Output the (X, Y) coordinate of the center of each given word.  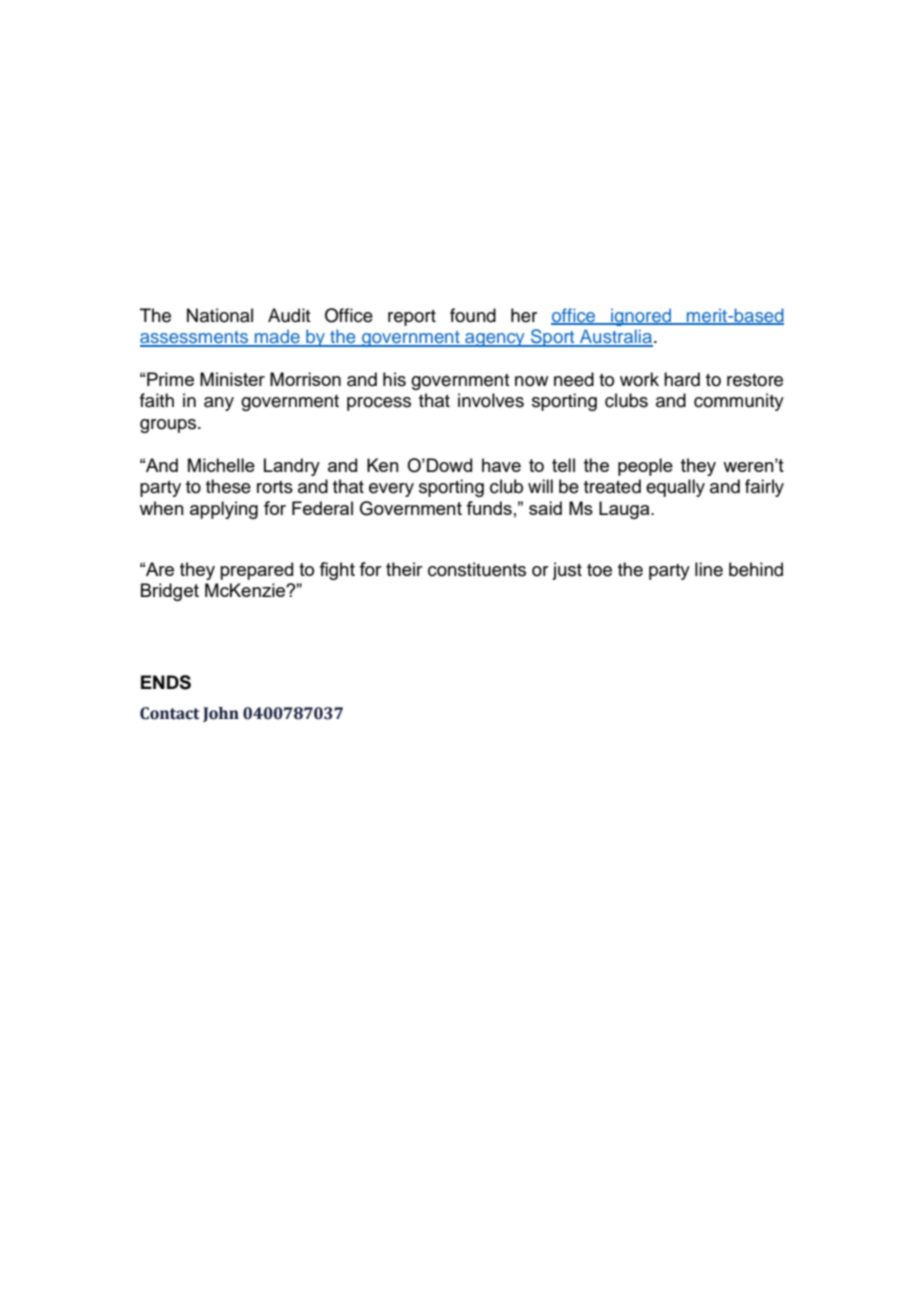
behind (756, 569)
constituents (477, 569)
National (220, 315)
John (221, 714)
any (219, 404)
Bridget (170, 592)
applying (224, 510)
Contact (169, 713)
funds (489, 508)
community (739, 402)
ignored (641, 317)
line (709, 569)
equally (675, 488)
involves (491, 400)
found (473, 315)
